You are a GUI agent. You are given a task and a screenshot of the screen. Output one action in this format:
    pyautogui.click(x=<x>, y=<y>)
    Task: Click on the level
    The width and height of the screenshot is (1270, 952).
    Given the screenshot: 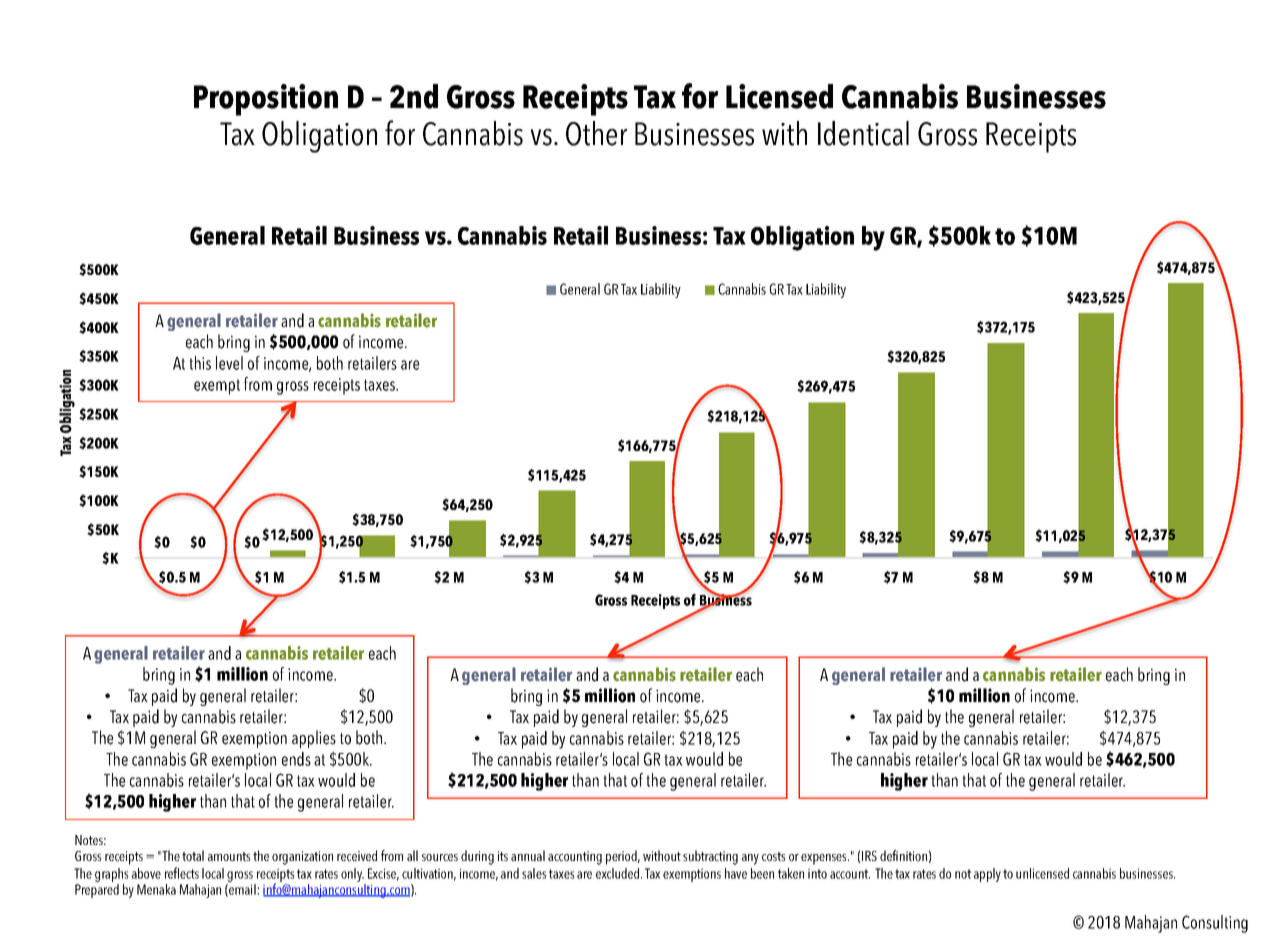 What is the action you would take?
    pyautogui.click(x=229, y=363)
